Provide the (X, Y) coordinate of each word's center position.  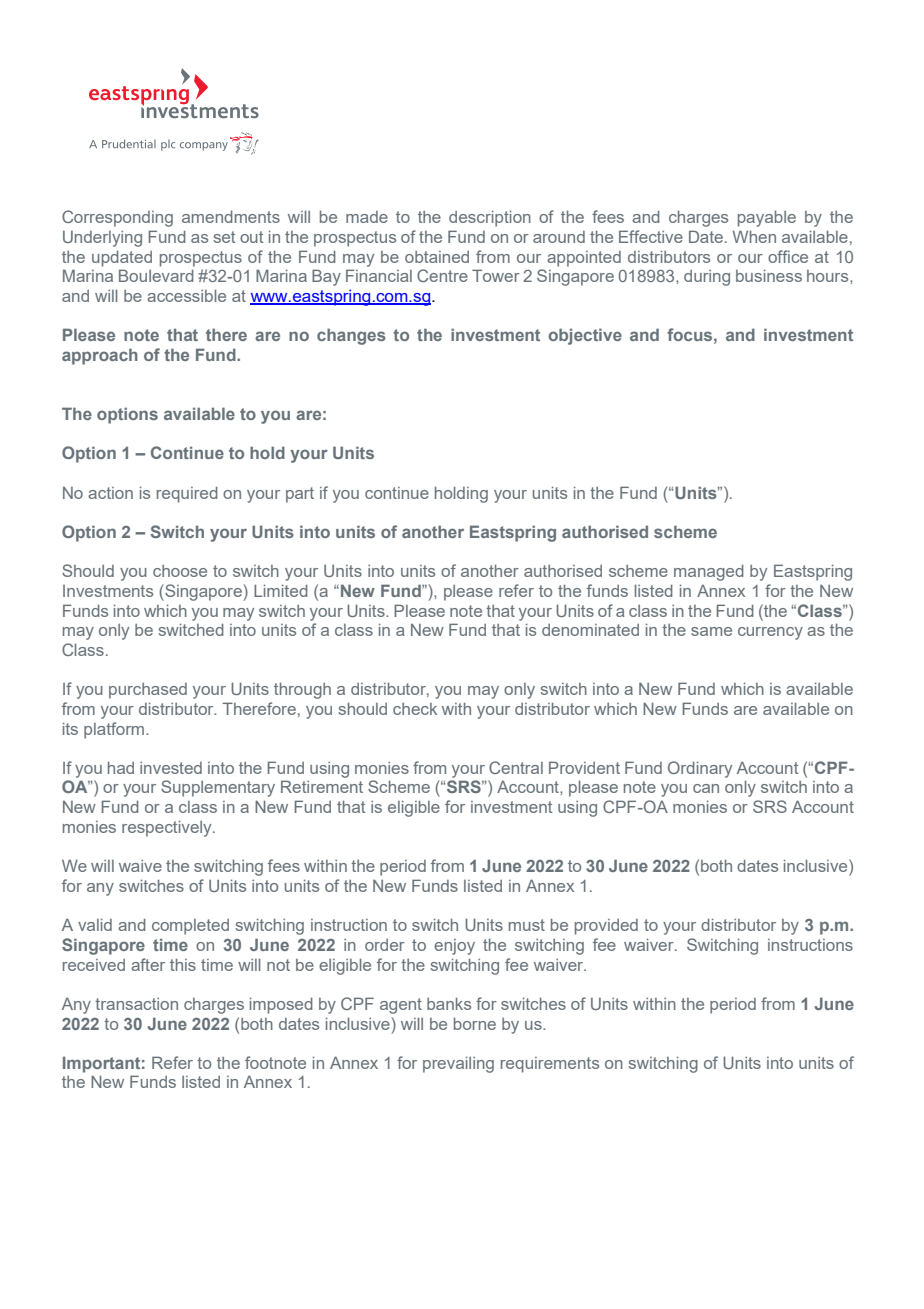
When (754, 236)
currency (770, 633)
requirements (550, 1065)
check (415, 709)
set (224, 237)
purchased (148, 691)
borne (475, 1024)
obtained (437, 257)
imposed (281, 1006)
